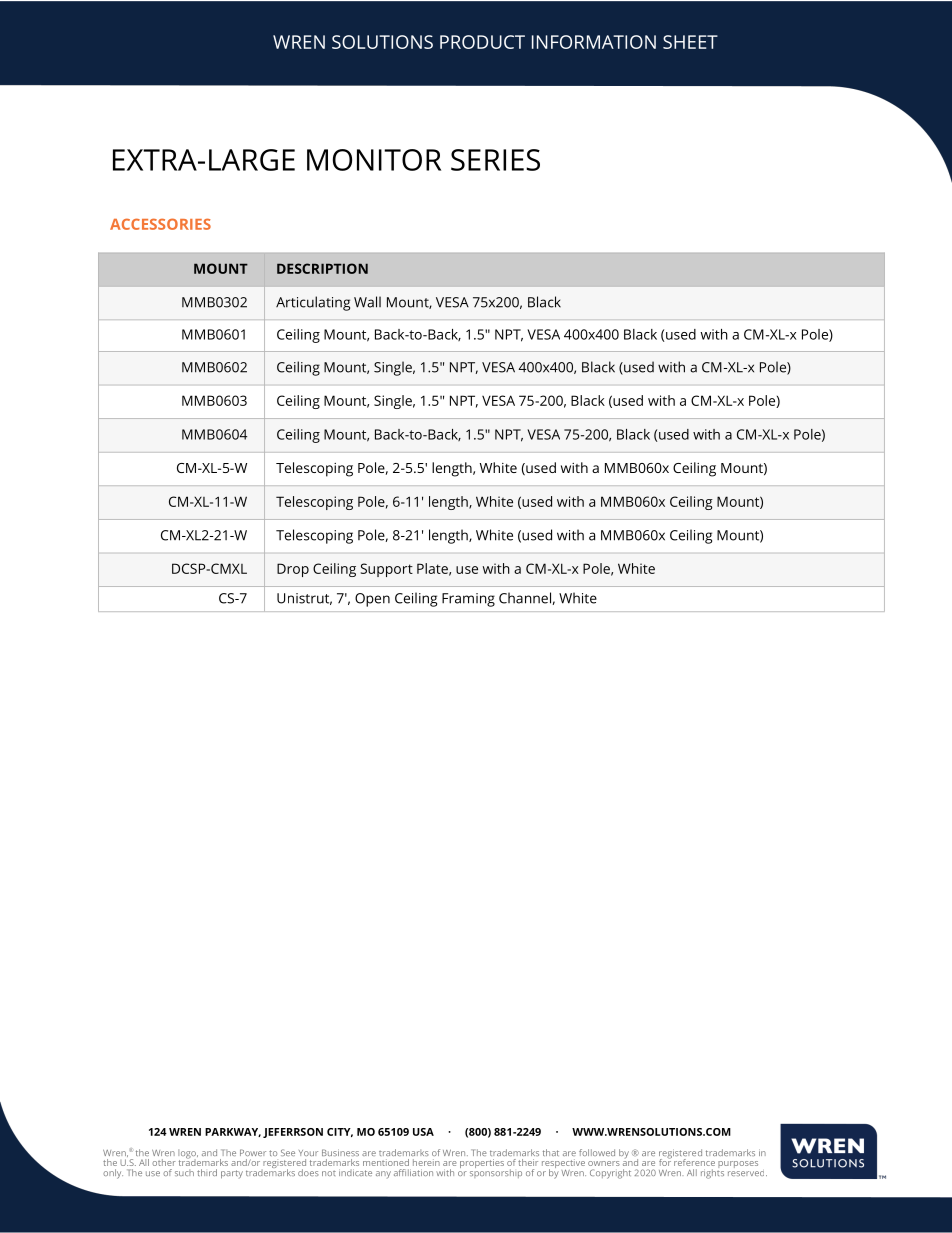 The image size is (952, 1233). I want to click on ACCESSORIES, so click(160, 224).
